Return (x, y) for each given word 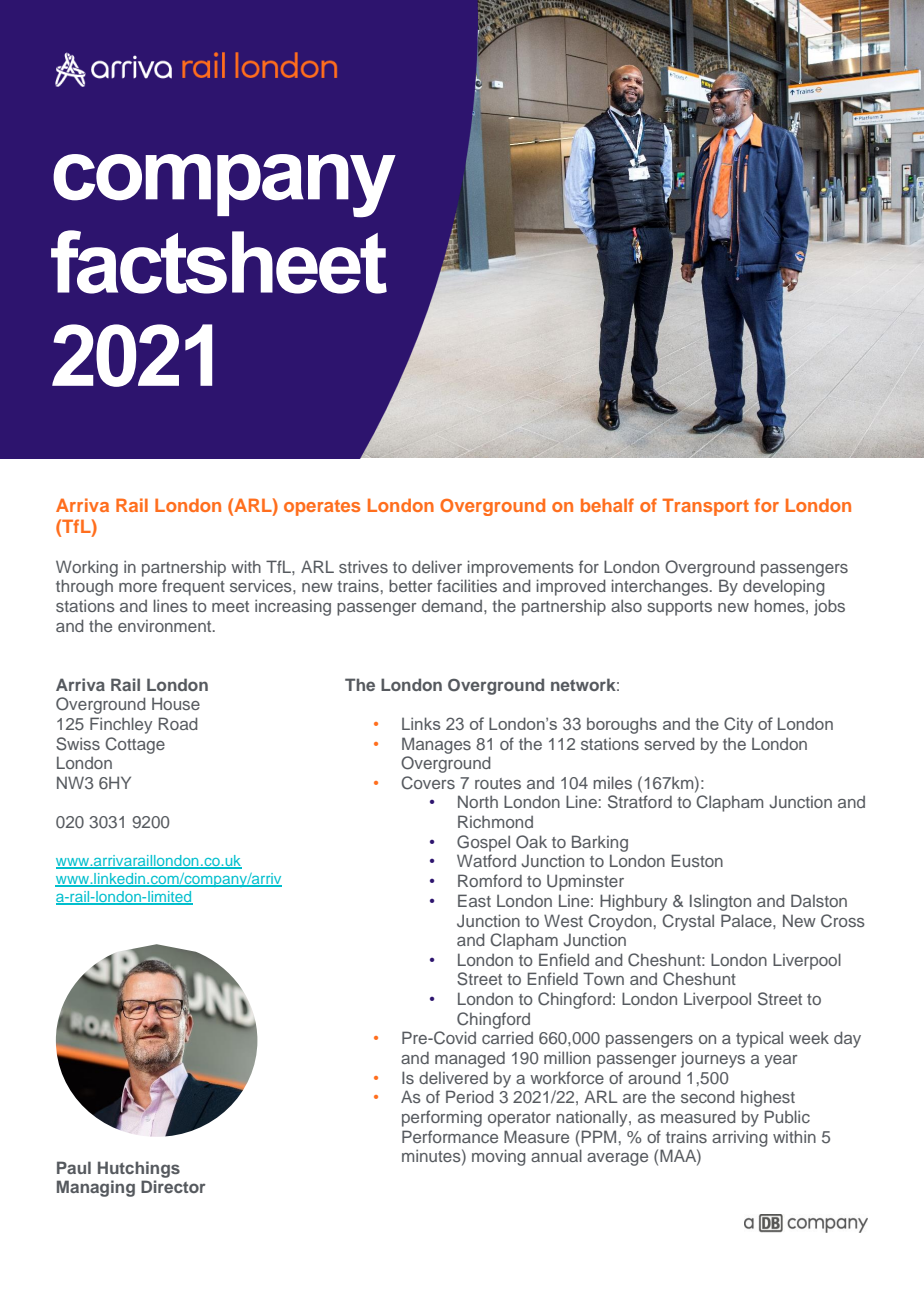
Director (173, 1186)
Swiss (78, 744)
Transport (705, 507)
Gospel (483, 843)
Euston (697, 860)
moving (499, 1157)
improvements (521, 568)
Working (87, 568)
